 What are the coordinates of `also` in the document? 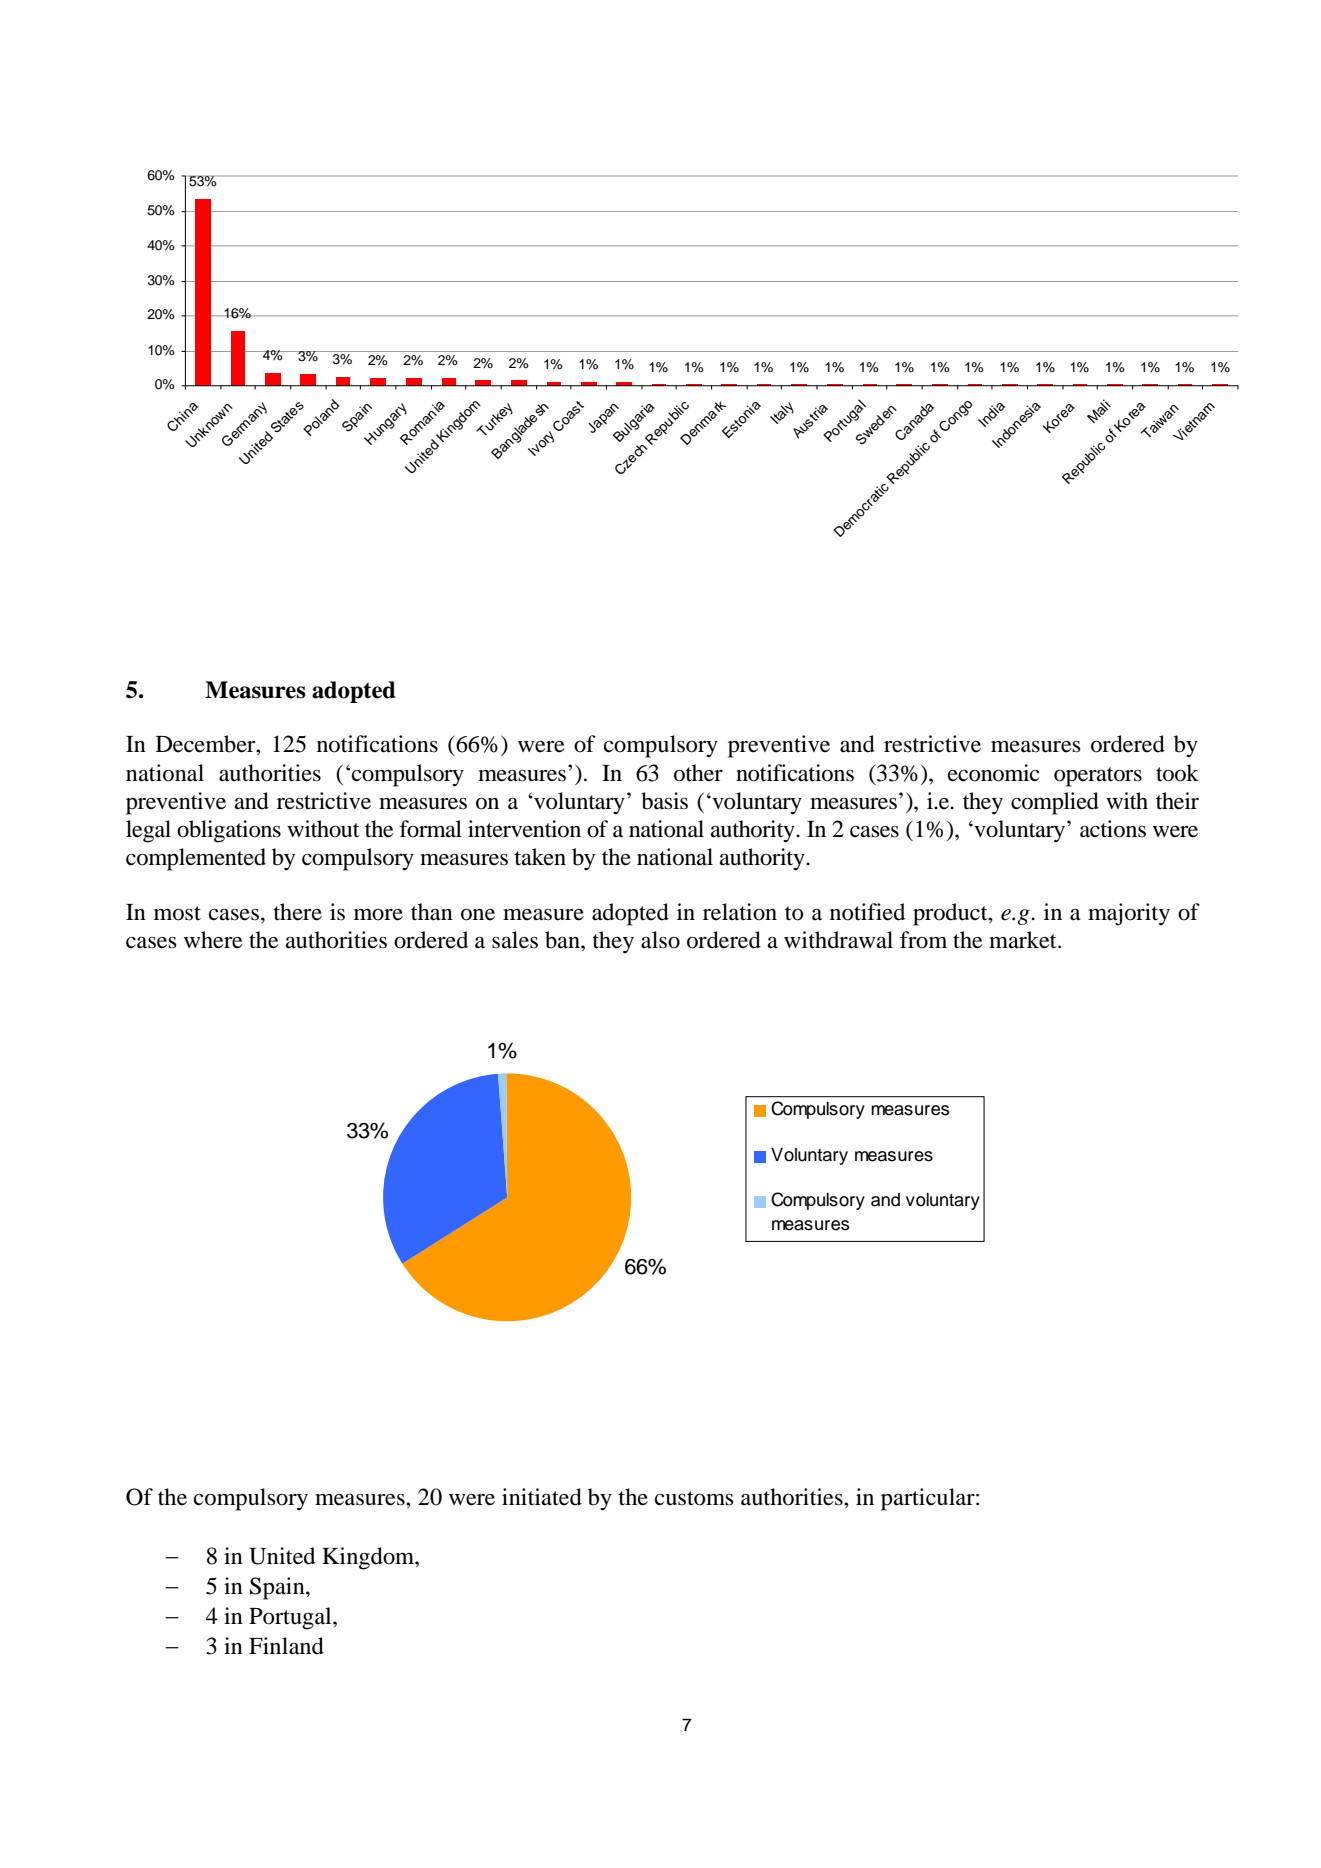 It's located at (660, 940).
